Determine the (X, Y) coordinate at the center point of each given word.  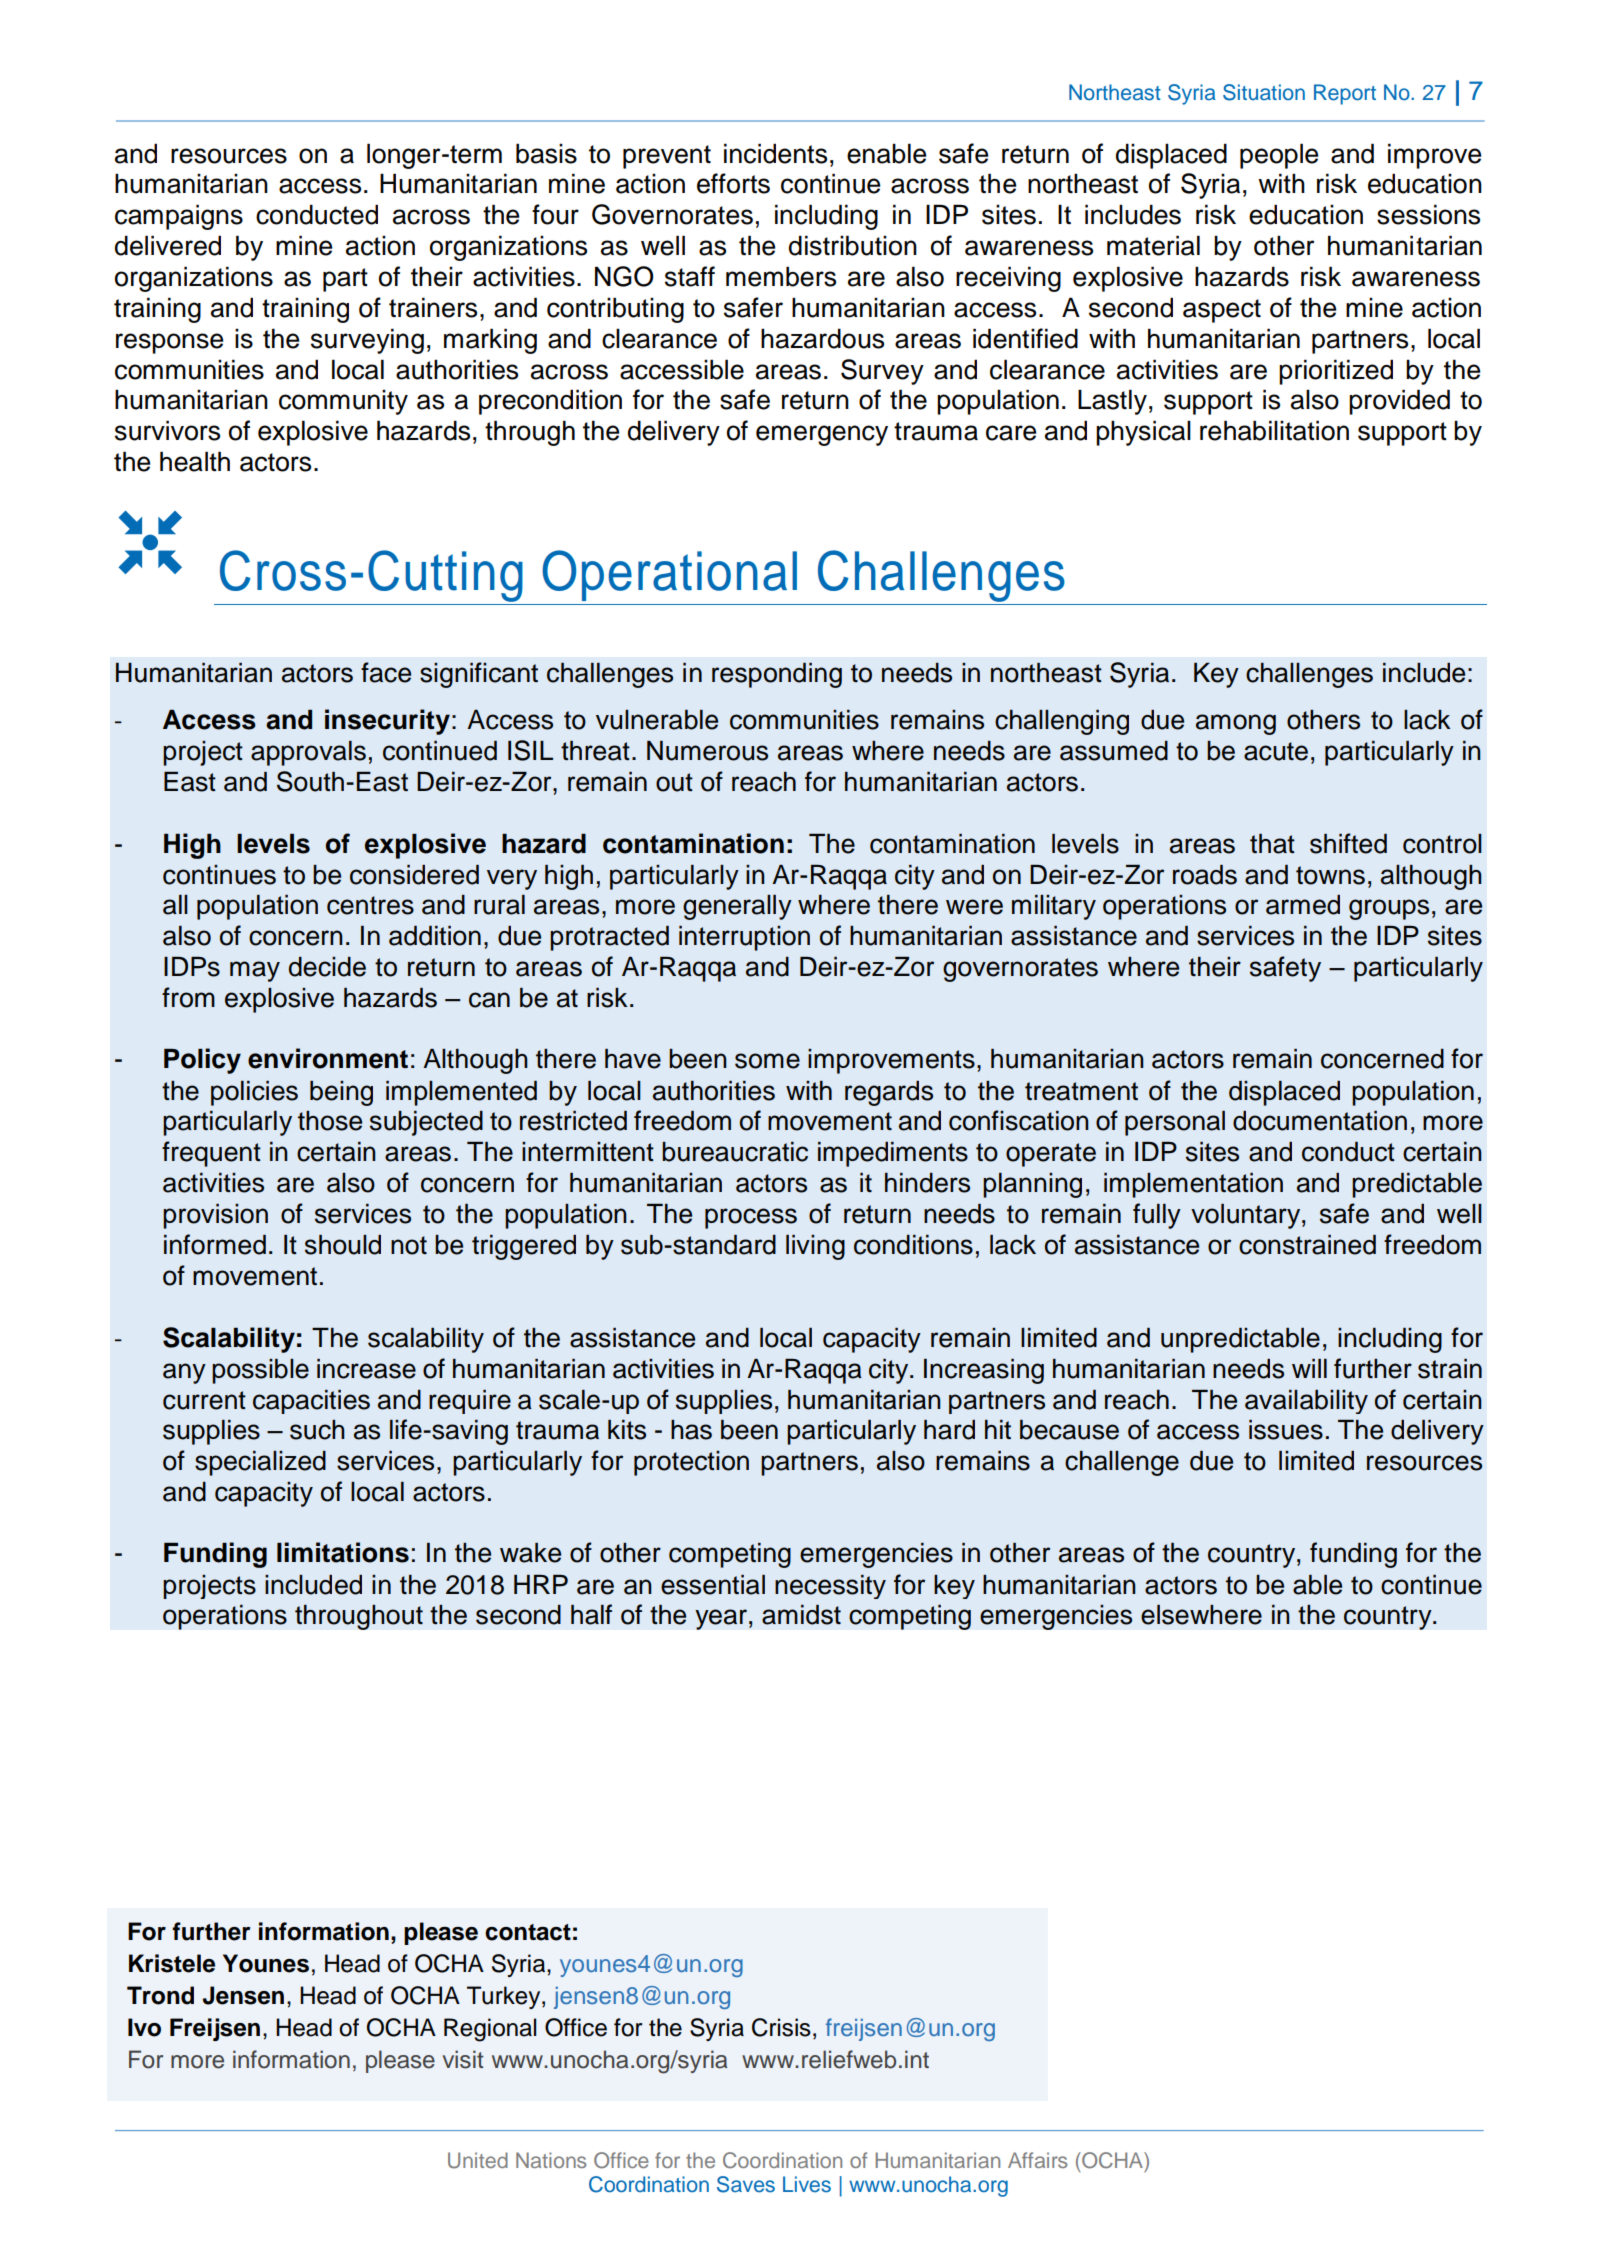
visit (463, 2059)
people (1279, 156)
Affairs (1037, 2160)
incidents (775, 153)
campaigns (179, 217)
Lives (807, 2184)
